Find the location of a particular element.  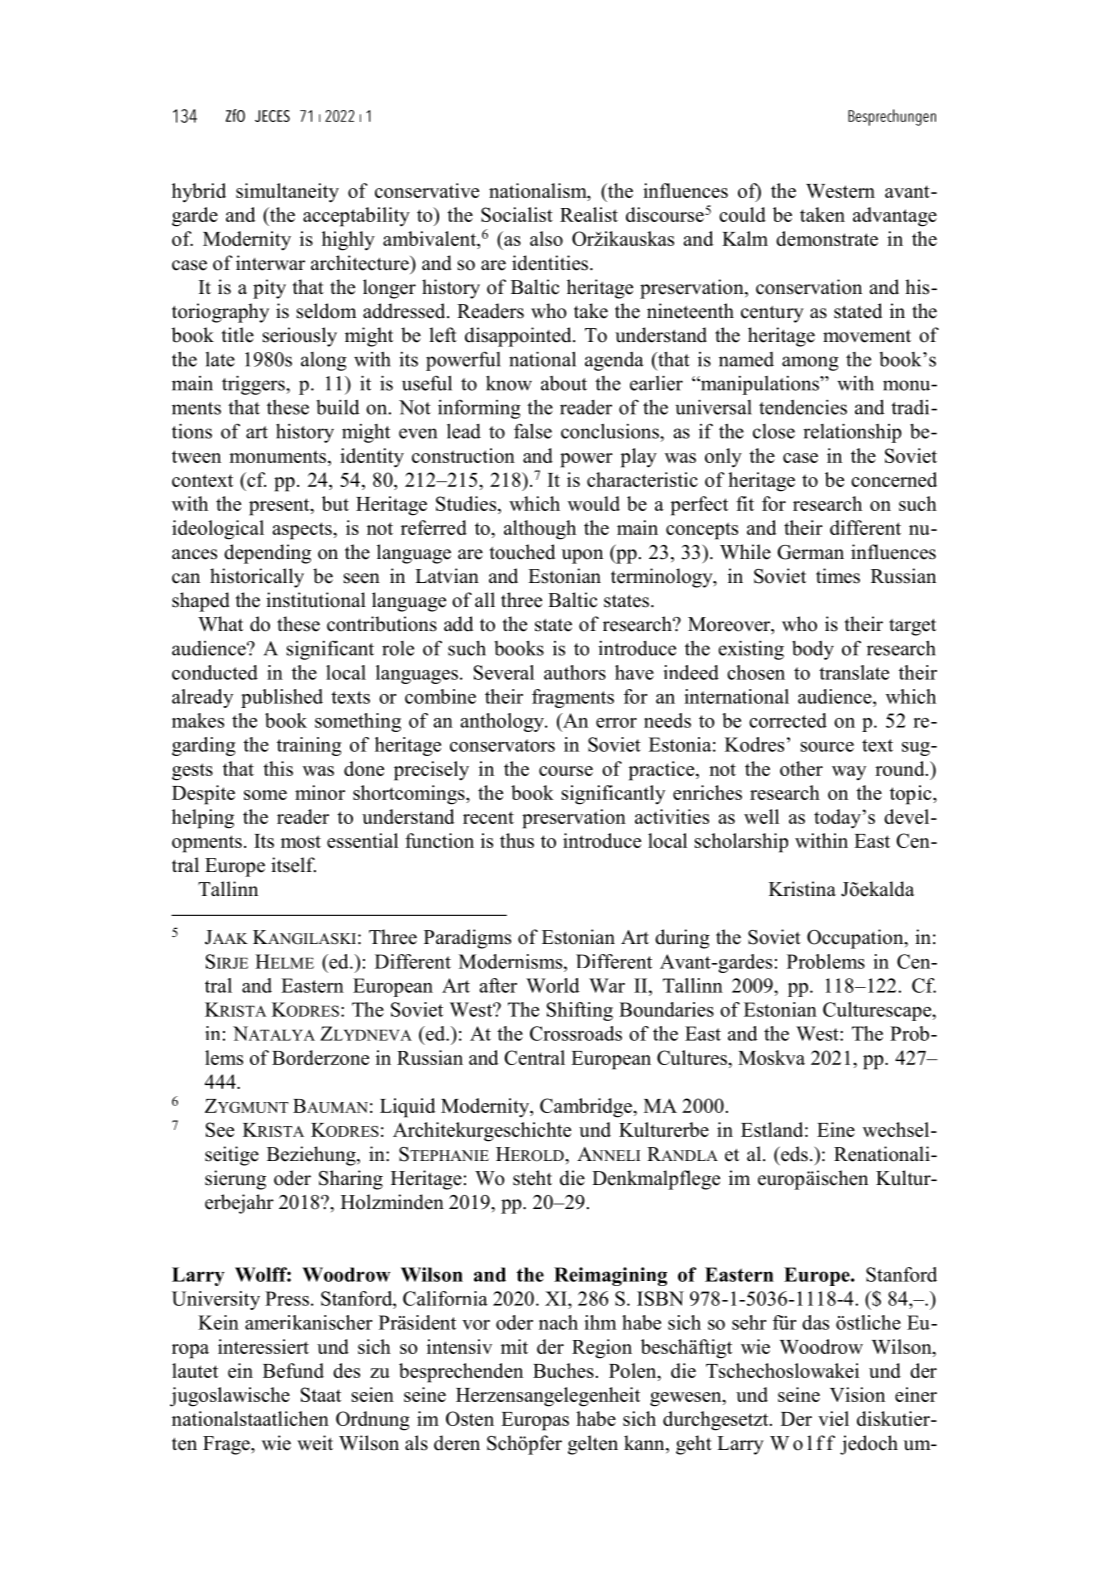

authors is located at coordinates (575, 672).
